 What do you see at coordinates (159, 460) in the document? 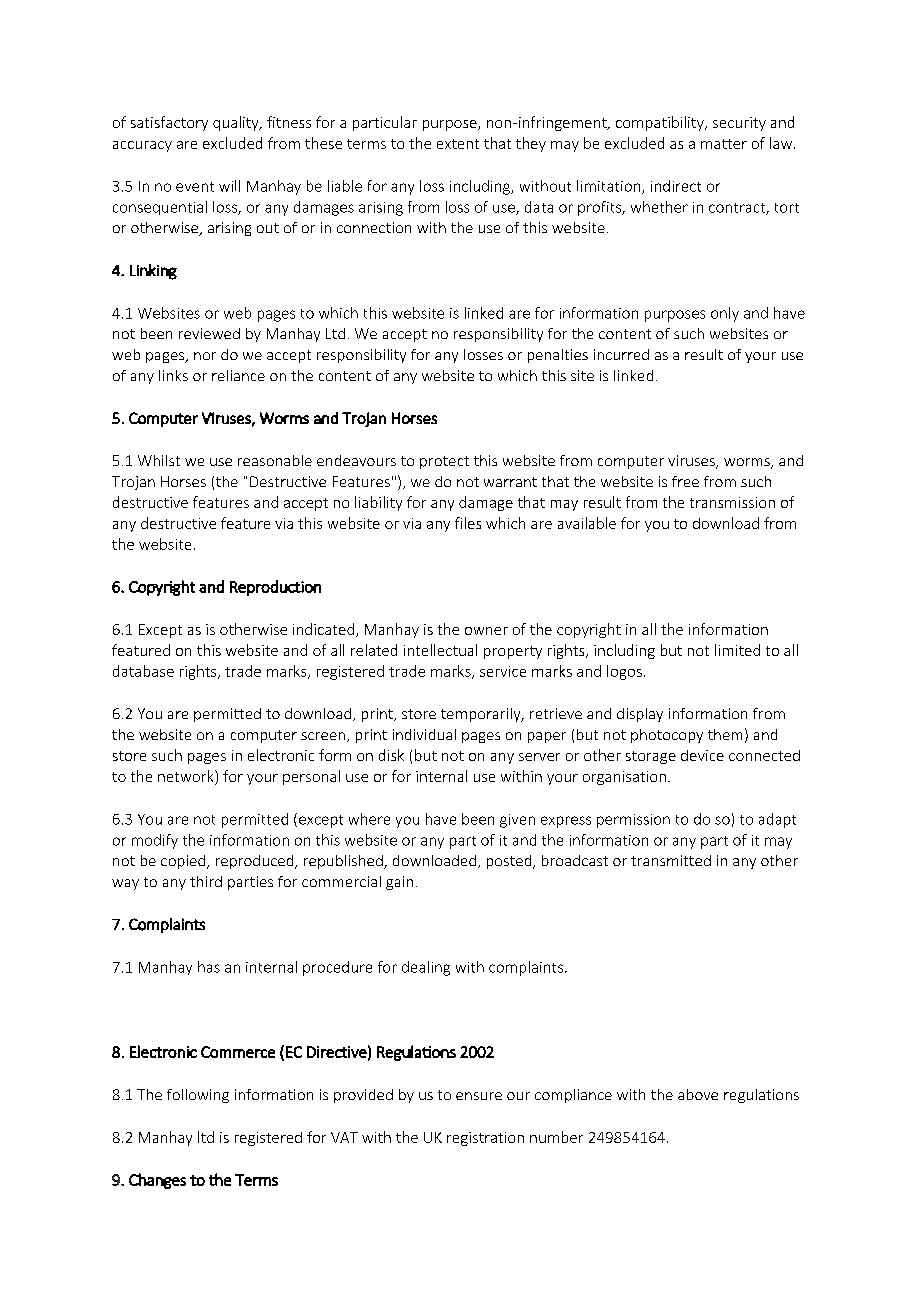
I see `Whilst` at bounding box center [159, 460].
